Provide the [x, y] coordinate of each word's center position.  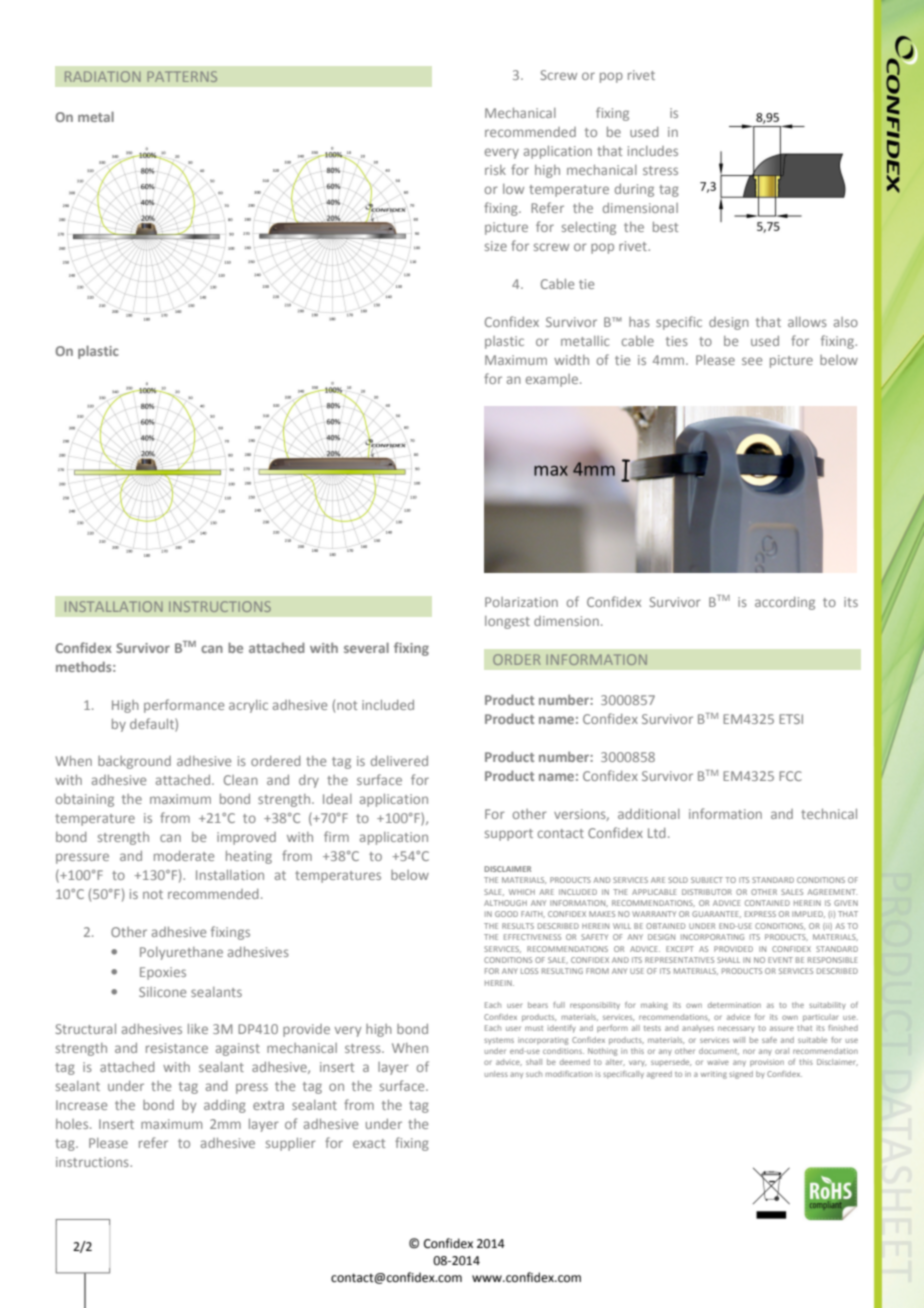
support [509, 835]
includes [653, 151]
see [752, 361]
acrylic [248, 706]
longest [507, 622]
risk [495, 170]
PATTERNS [182, 76]
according [785, 603]
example [553, 380]
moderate [184, 856]
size [496, 246]
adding [225, 1106]
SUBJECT [707, 880]
